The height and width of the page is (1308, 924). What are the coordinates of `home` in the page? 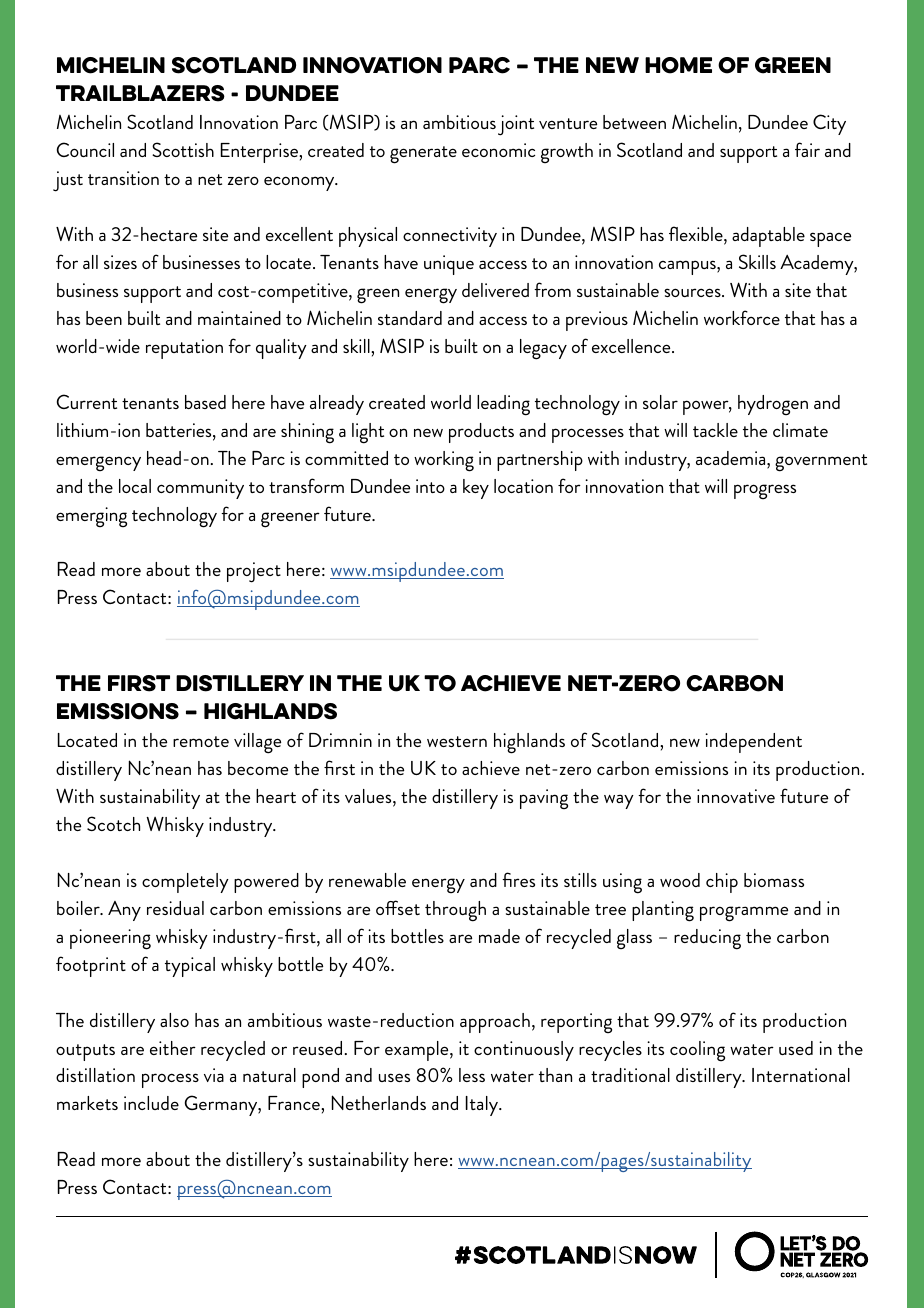 It's located at (678, 65).
